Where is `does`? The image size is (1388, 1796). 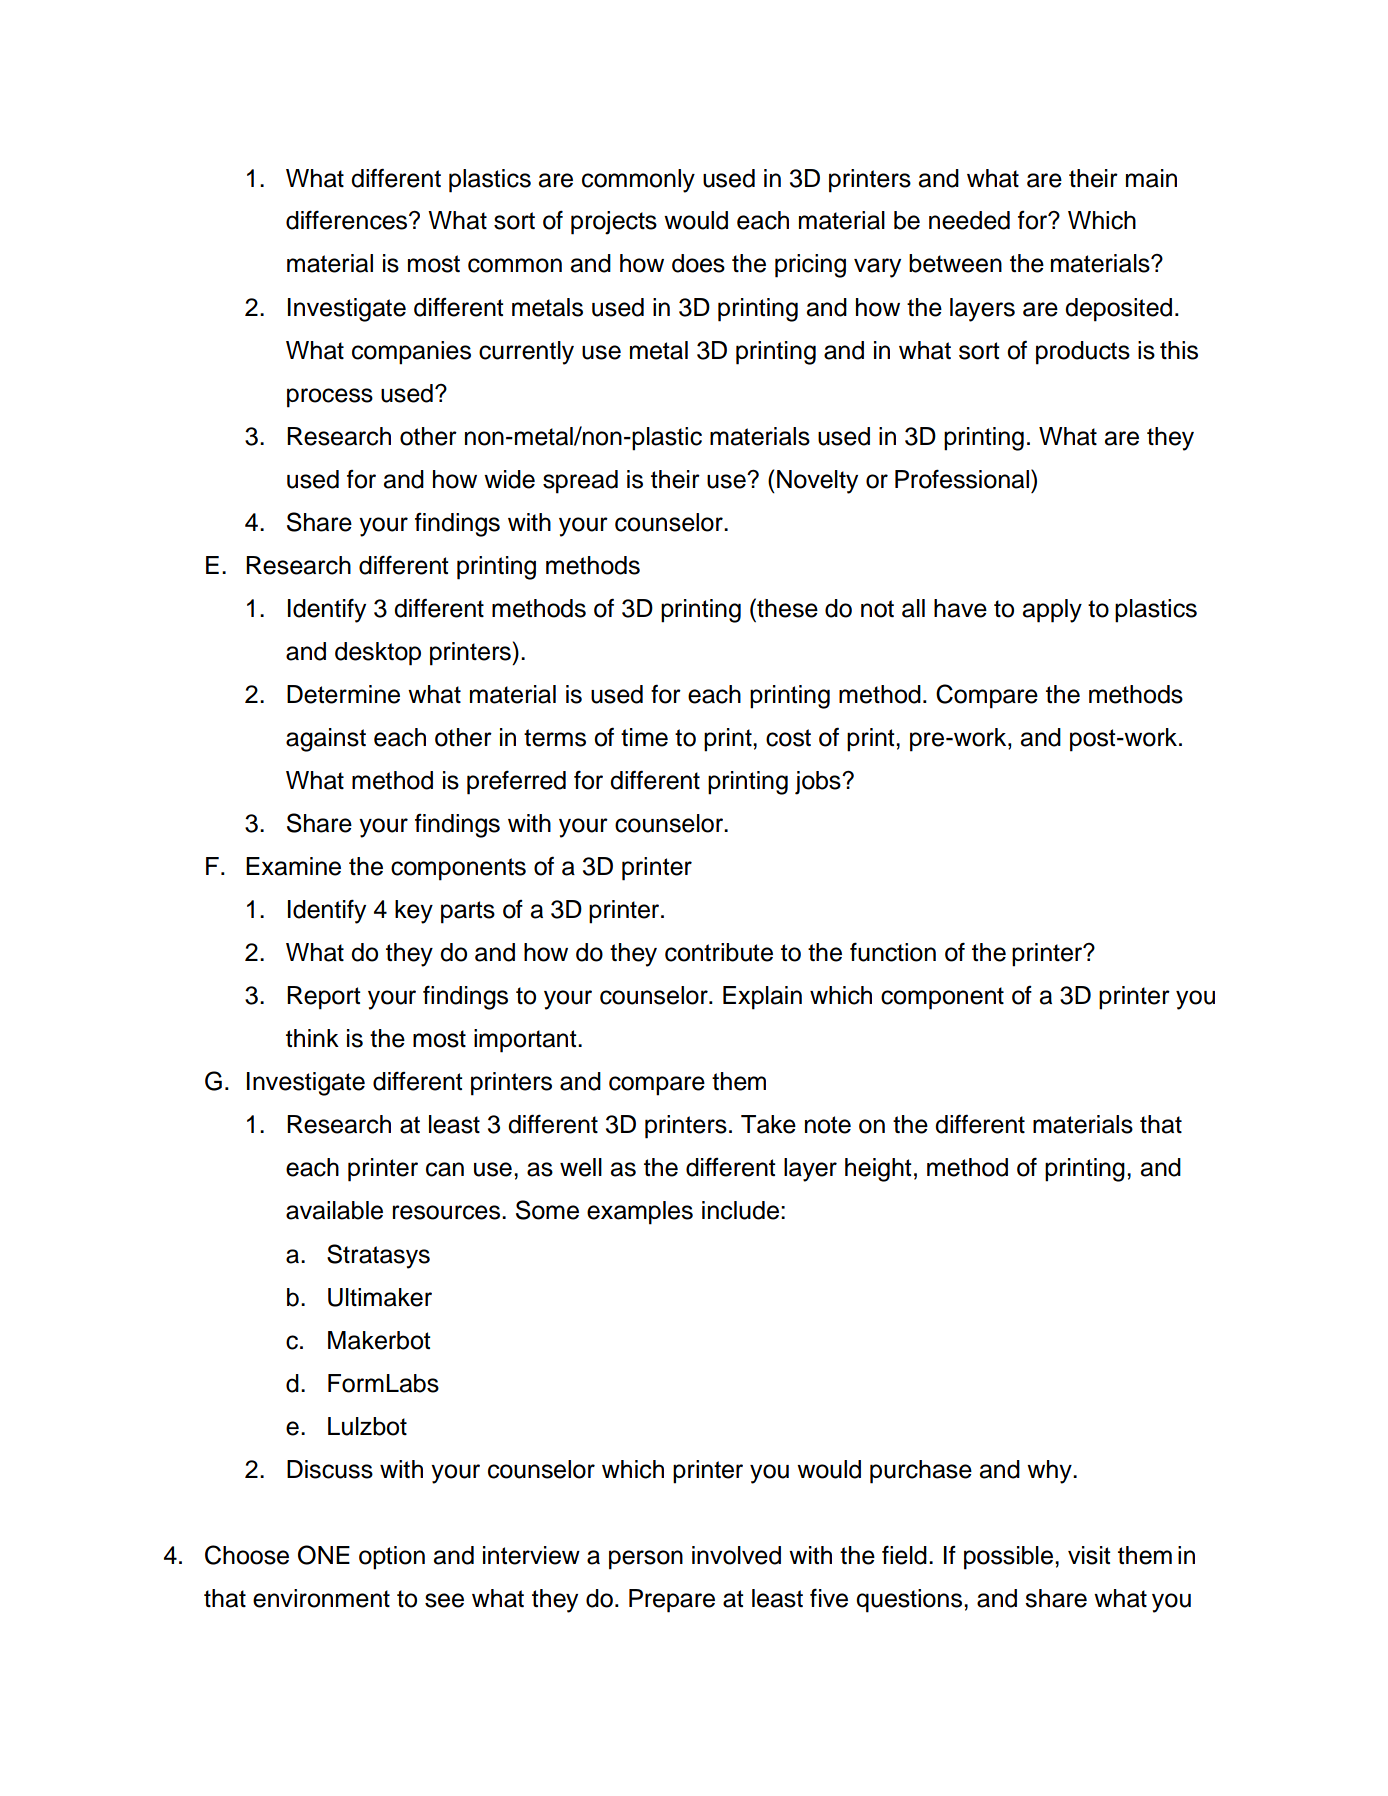
does is located at coordinates (698, 263).
